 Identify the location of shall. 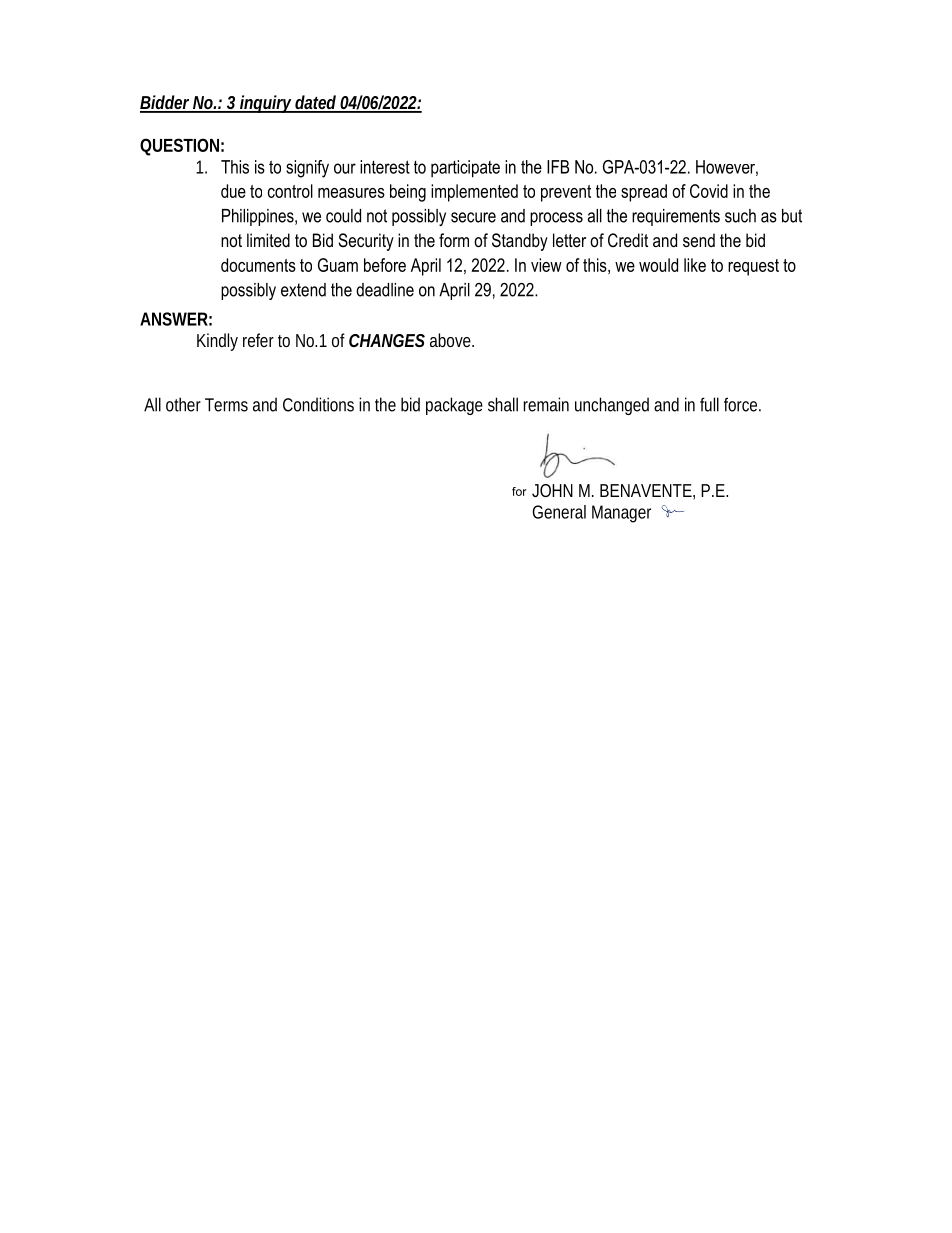
(503, 404).
